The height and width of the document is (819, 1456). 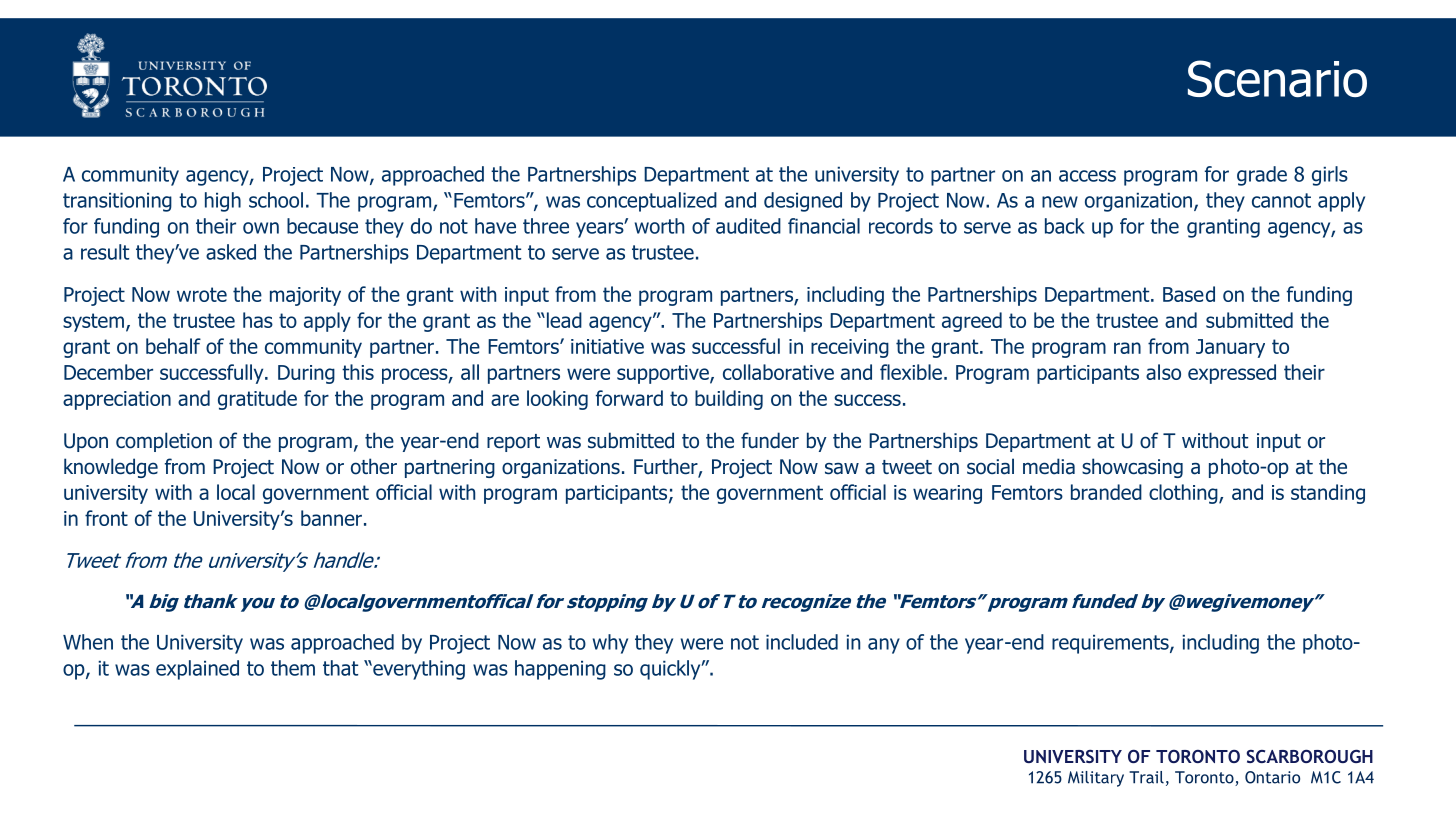 I want to click on Scenario, so click(x=1277, y=78).
